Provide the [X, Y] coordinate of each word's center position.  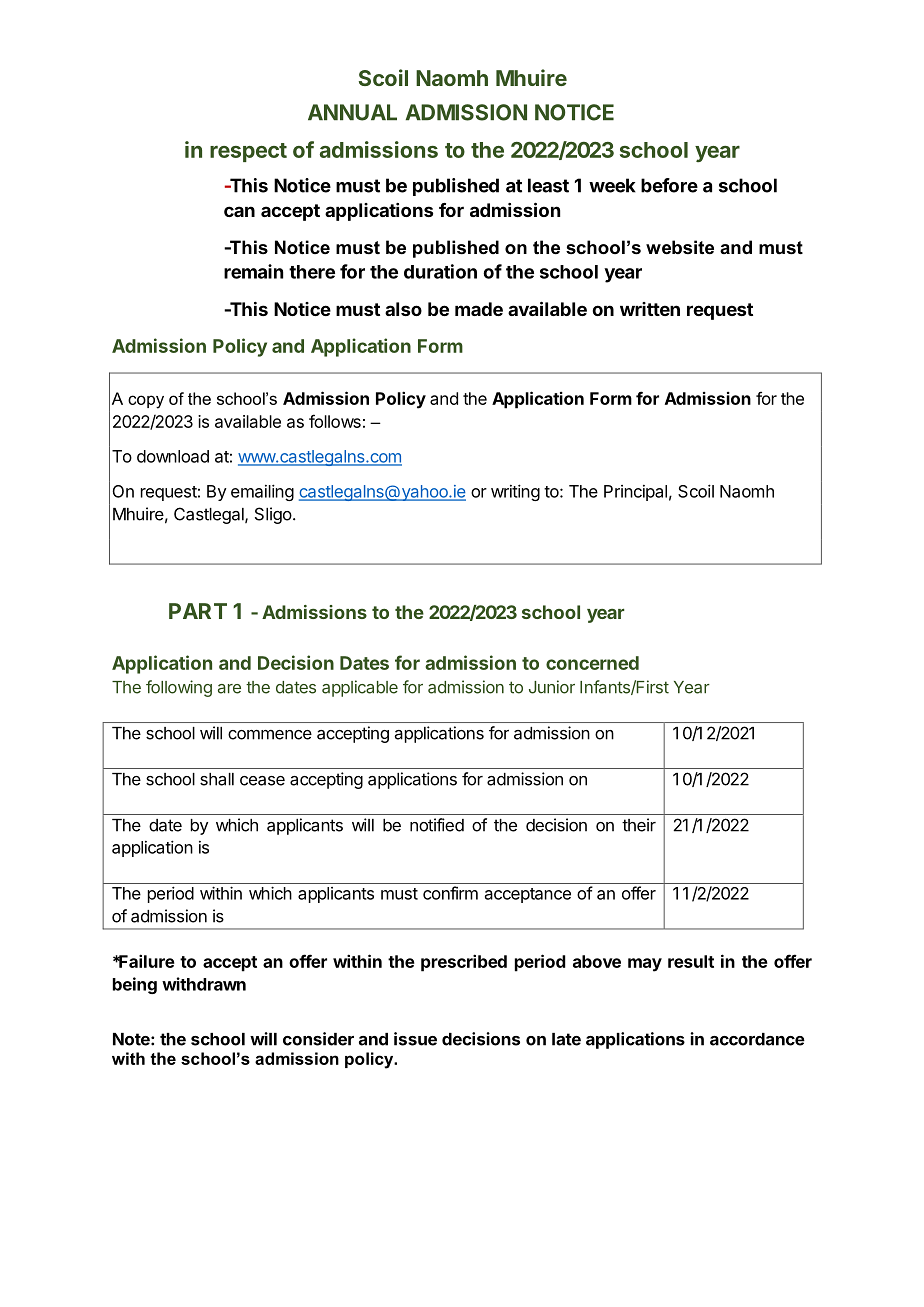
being [135, 985]
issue [415, 1039]
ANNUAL [352, 112]
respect [248, 152]
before [669, 185]
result [691, 961]
